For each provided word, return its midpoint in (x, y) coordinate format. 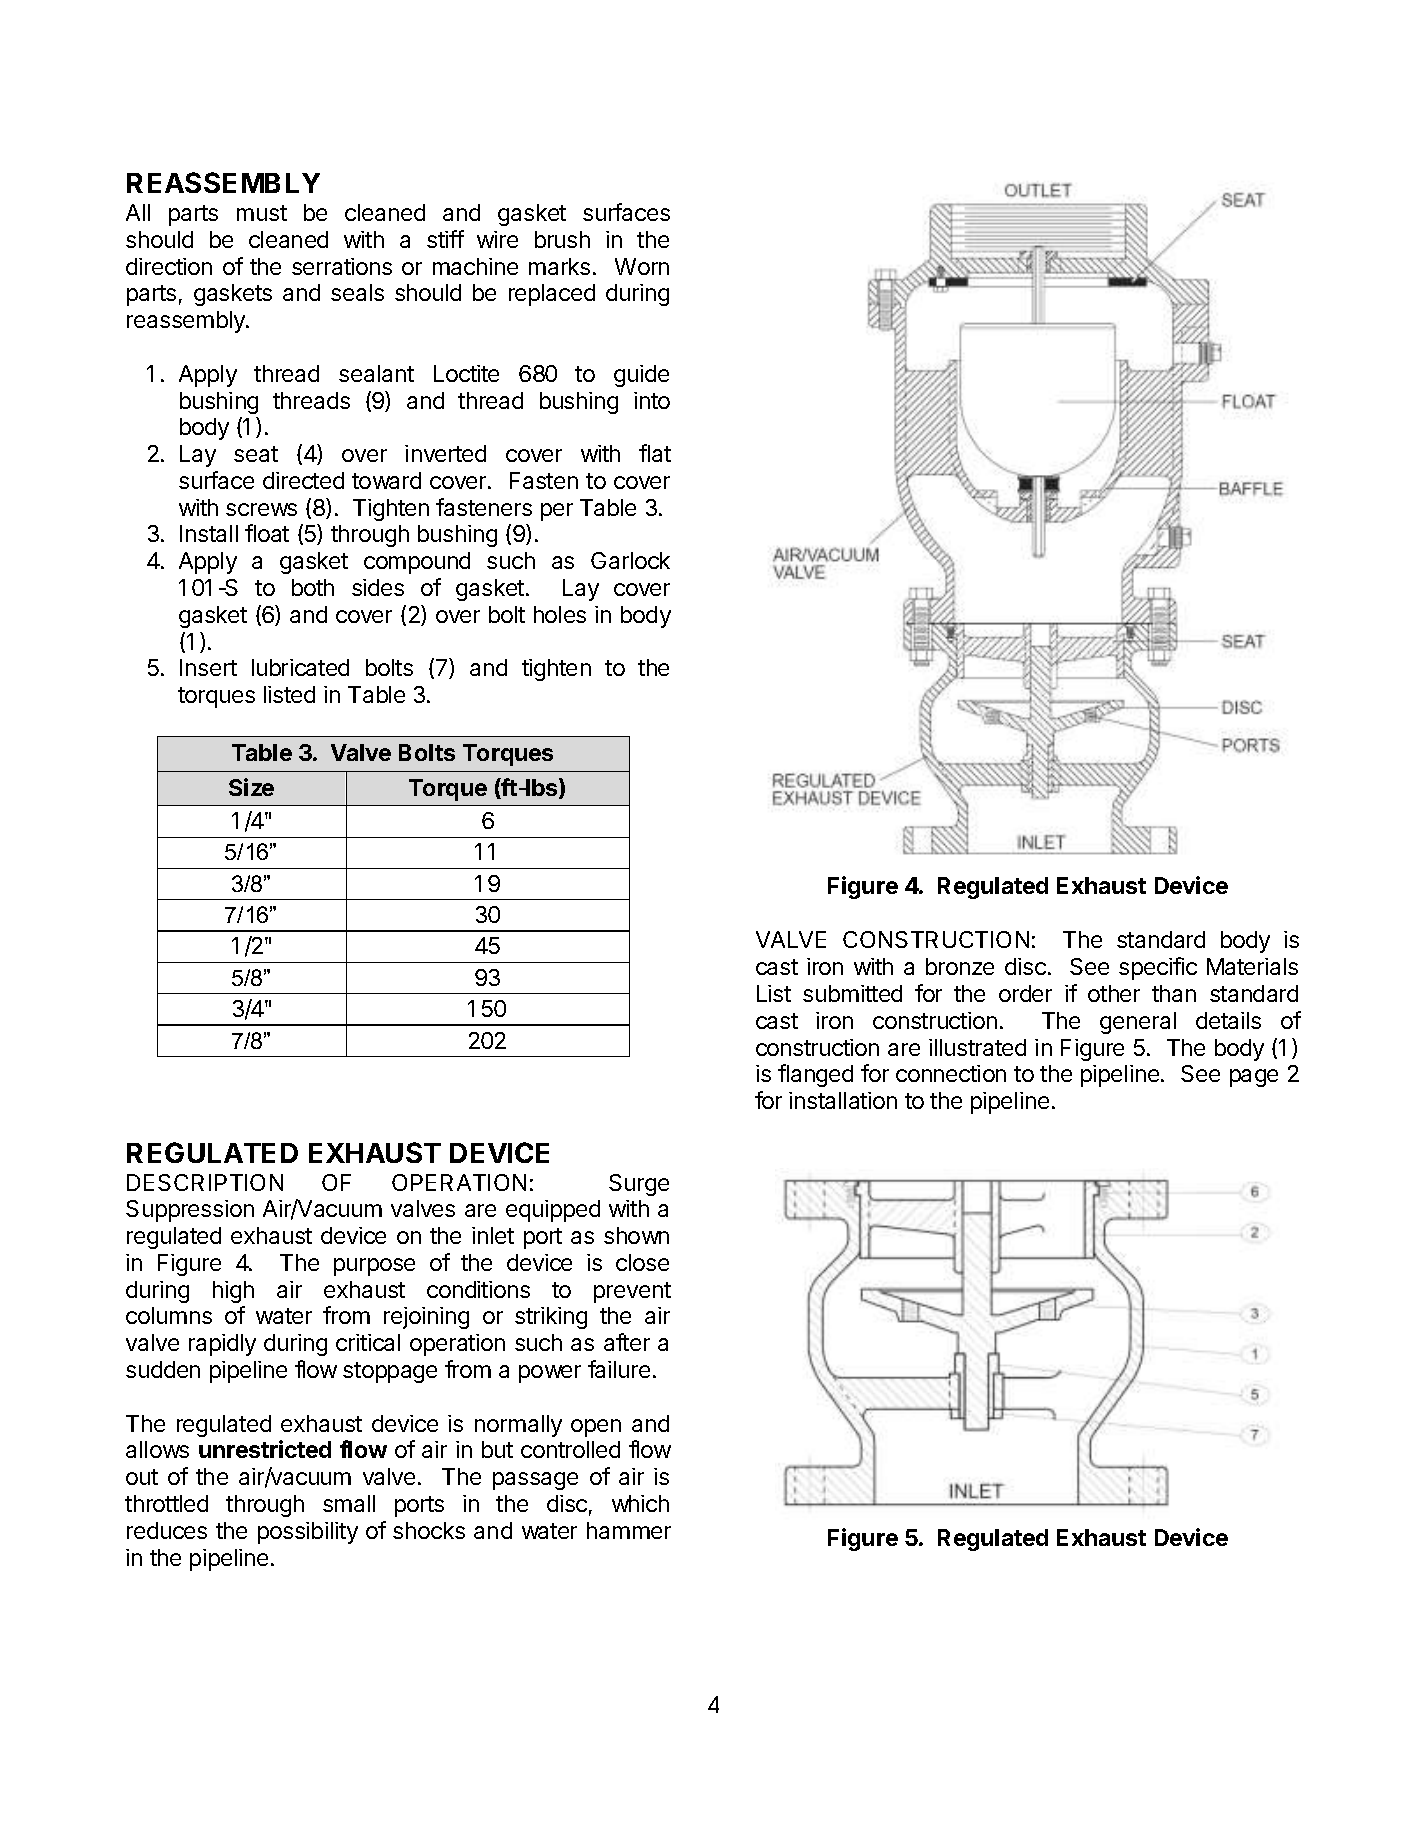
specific (1158, 968)
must (262, 213)
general (1138, 1023)
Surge (639, 1185)
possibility (308, 1533)
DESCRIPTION (205, 1182)
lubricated (300, 667)
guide (641, 376)
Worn (642, 266)
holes (560, 614)
